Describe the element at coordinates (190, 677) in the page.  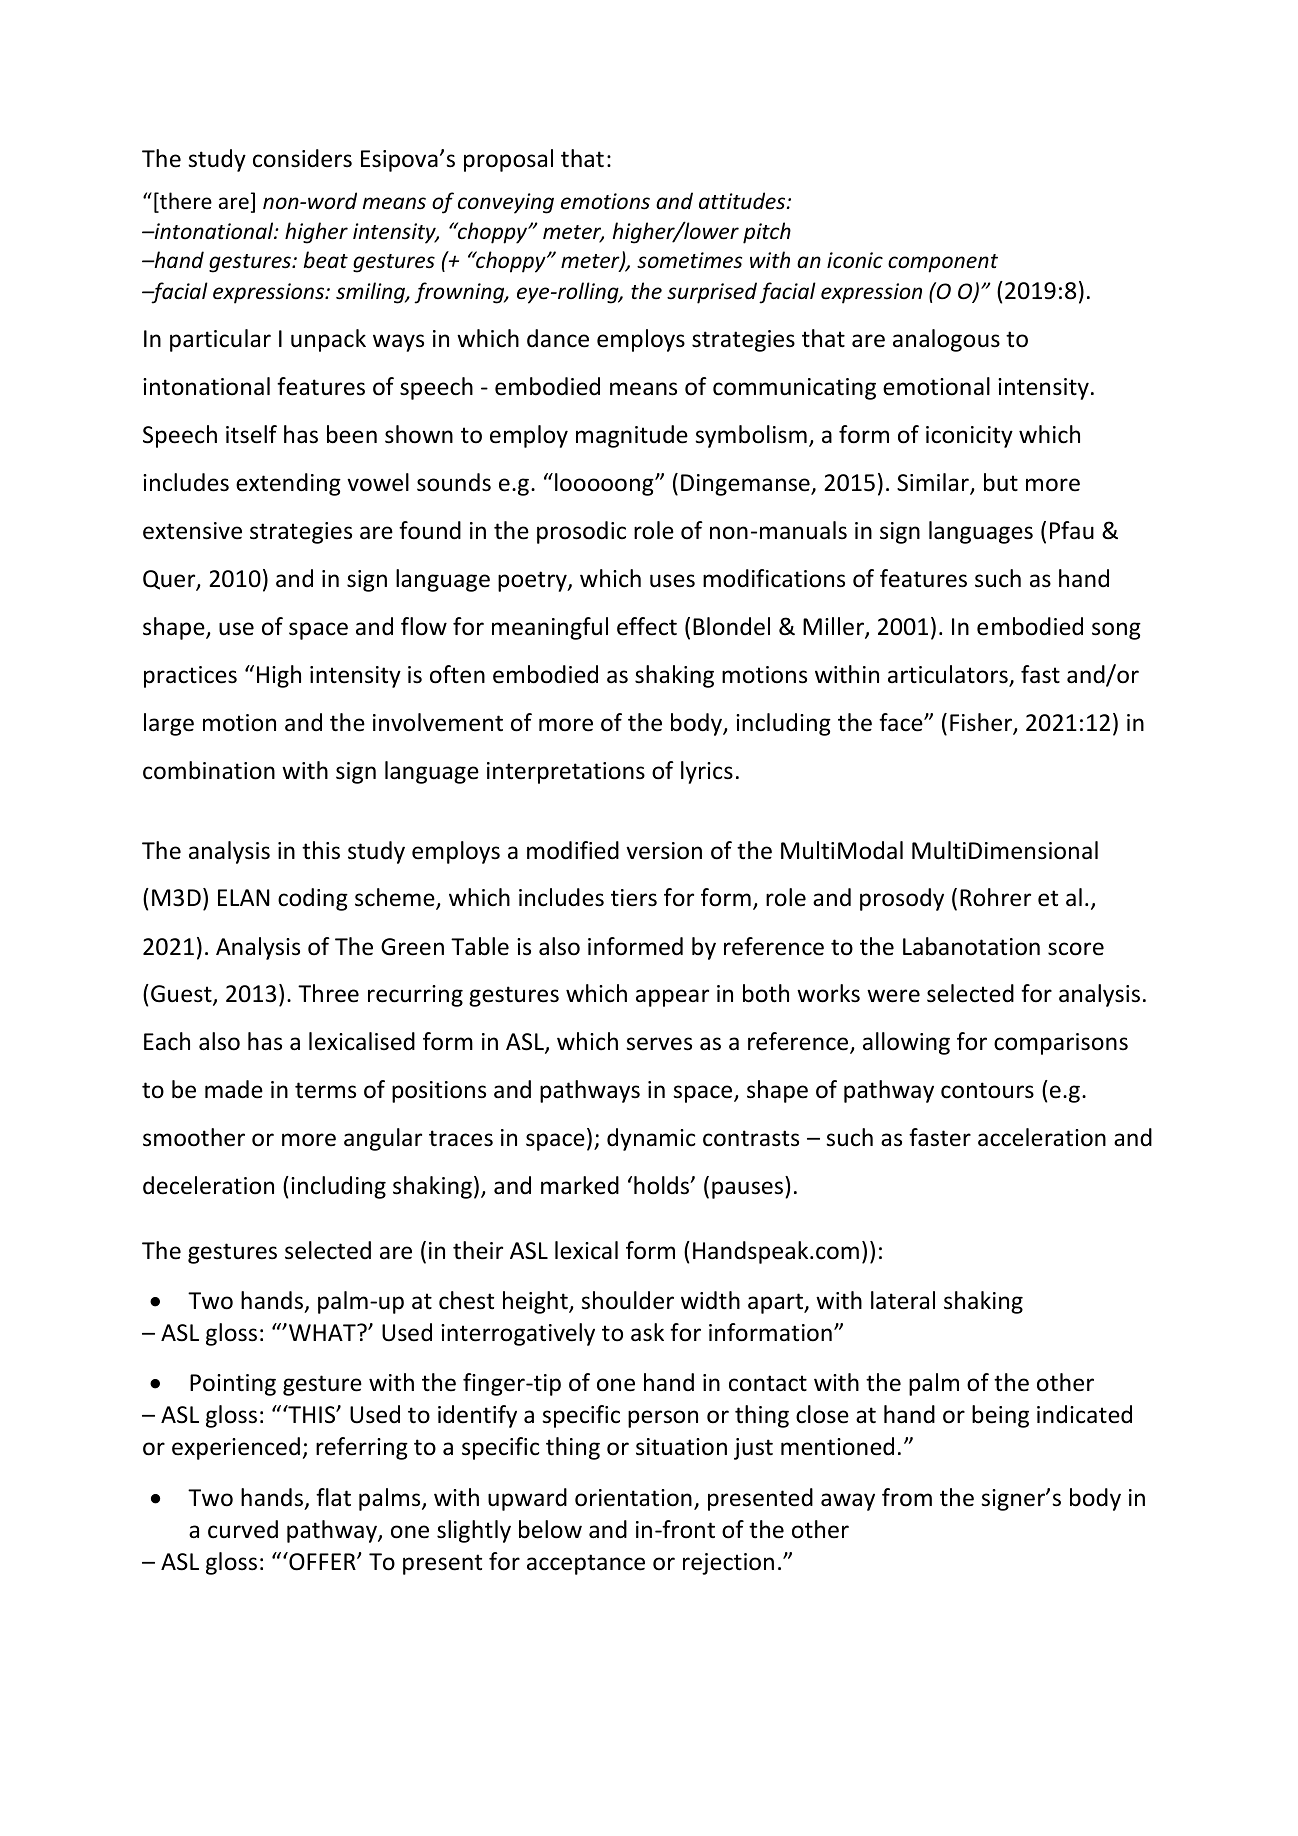
I see `practices` at that location.
